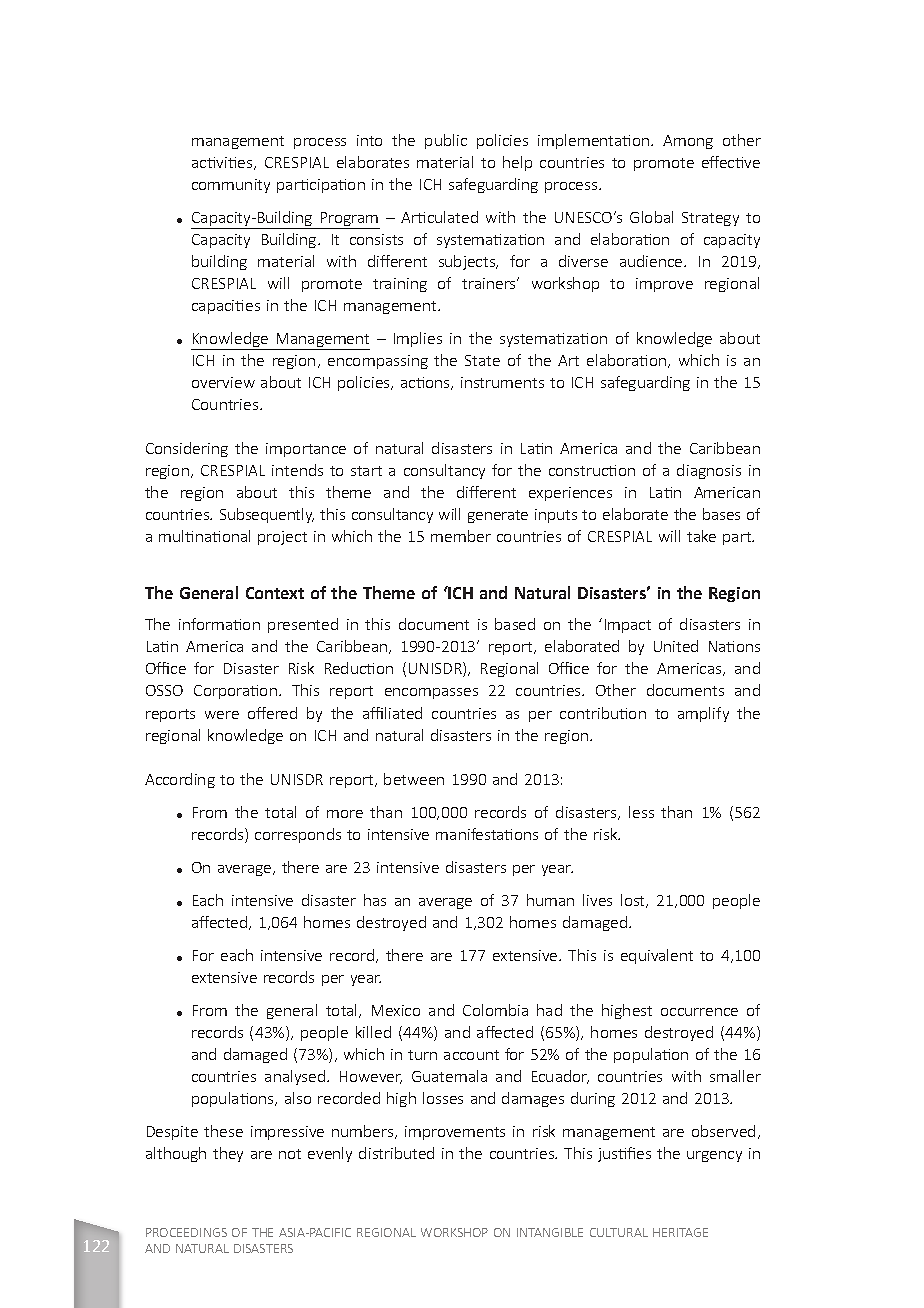  What do you see at coordinates (688, 142) in the image?
I see `Among` at bounding box center [688, 142].
